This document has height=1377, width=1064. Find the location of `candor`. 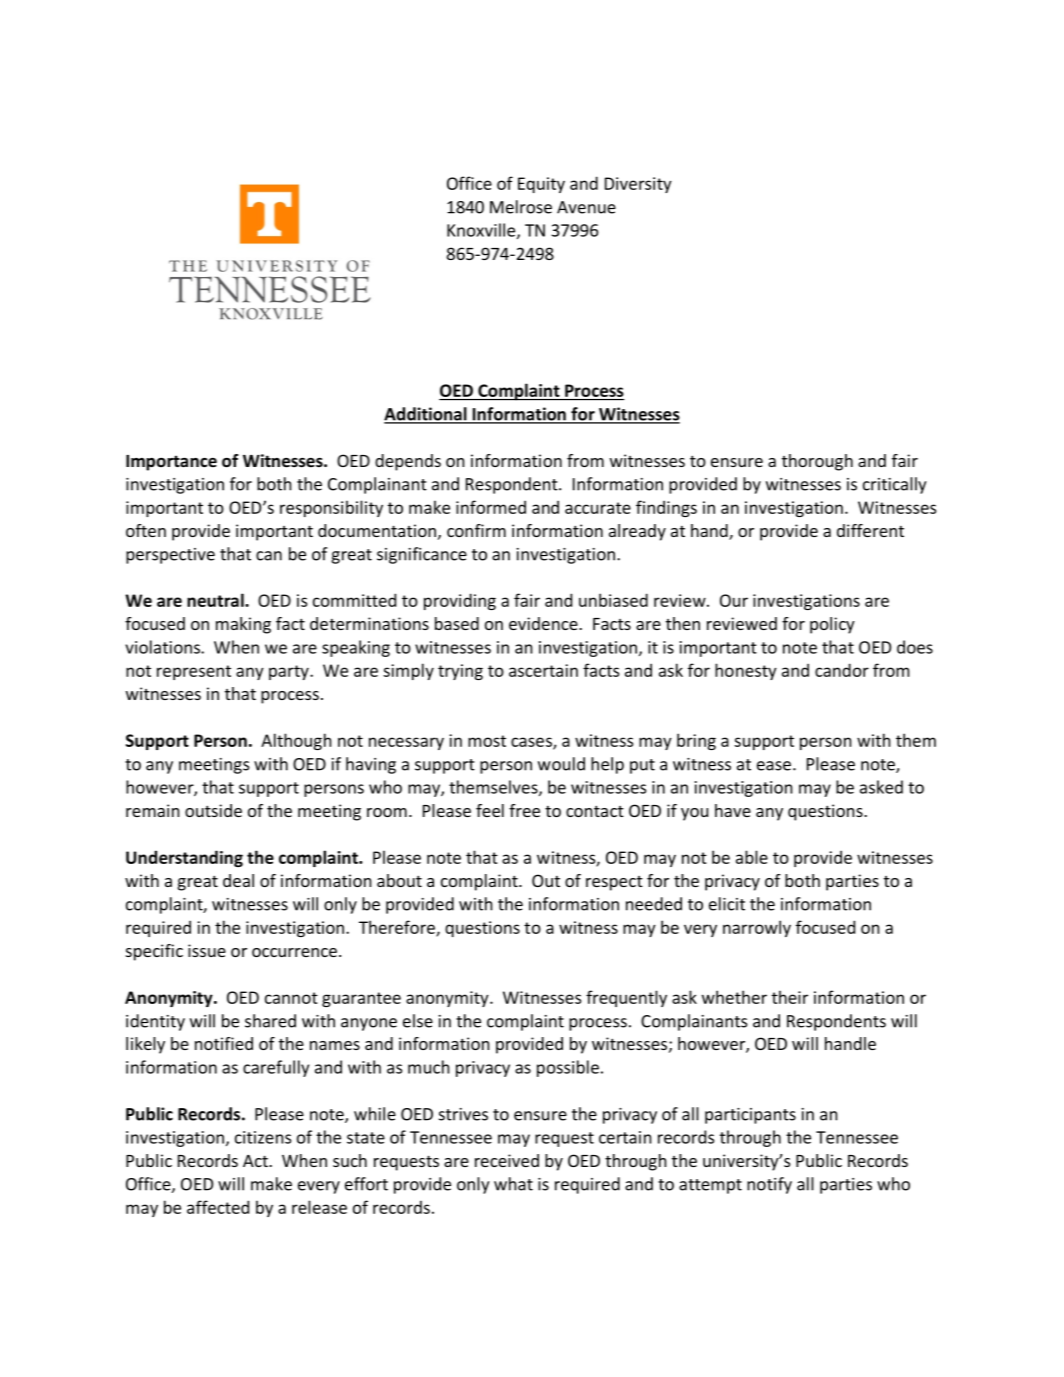

candor is located at coordinates (842, 670).
